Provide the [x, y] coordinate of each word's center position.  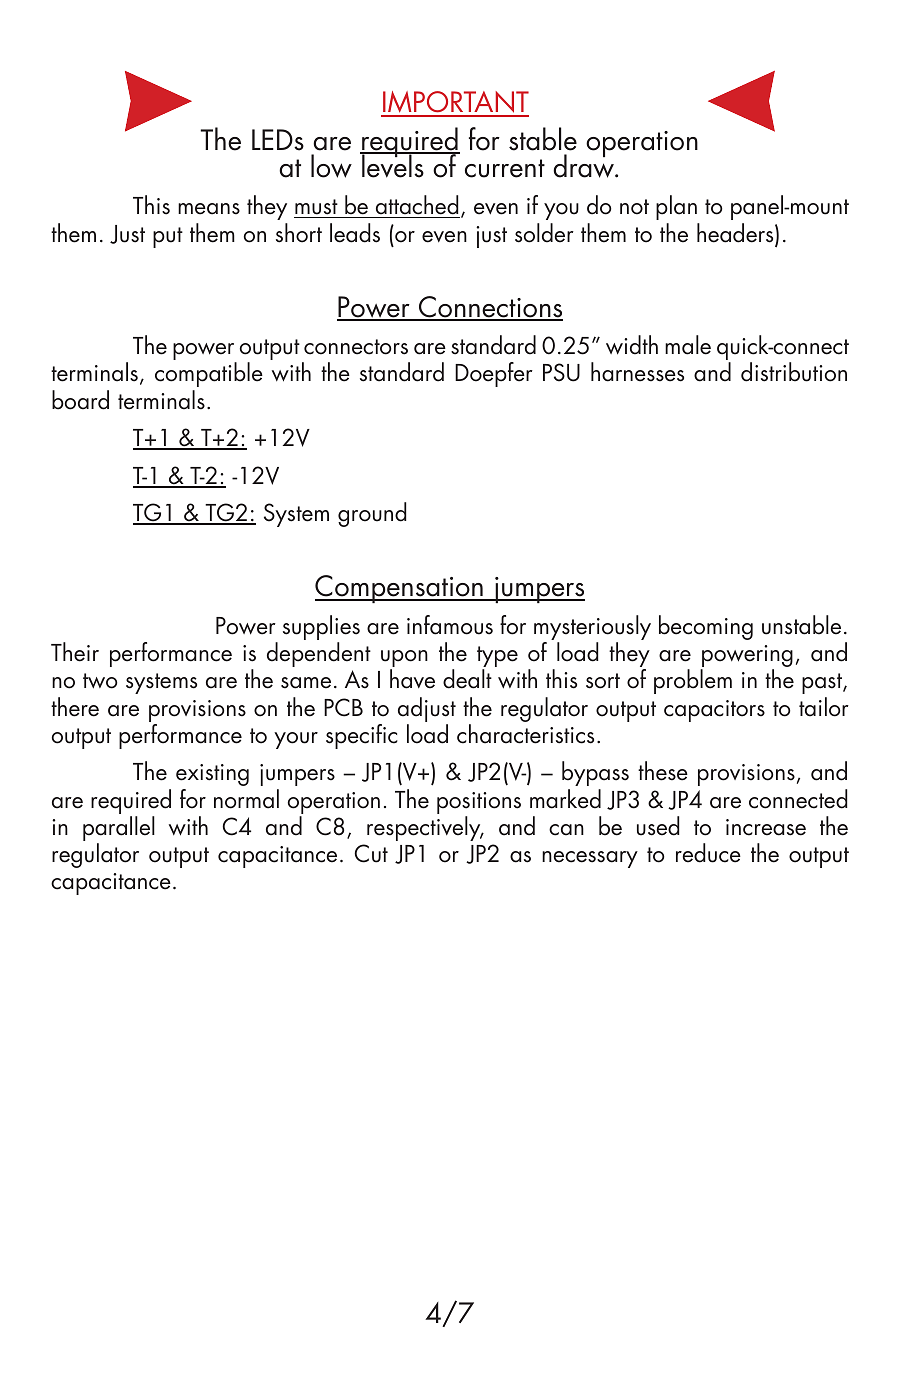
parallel [119, 830]
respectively [425, 828]
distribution [794, 372]
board [80, 400]
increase [766, 827]
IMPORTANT [455, 103]
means [209, 209]
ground [372, 514]
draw [585, 165]
